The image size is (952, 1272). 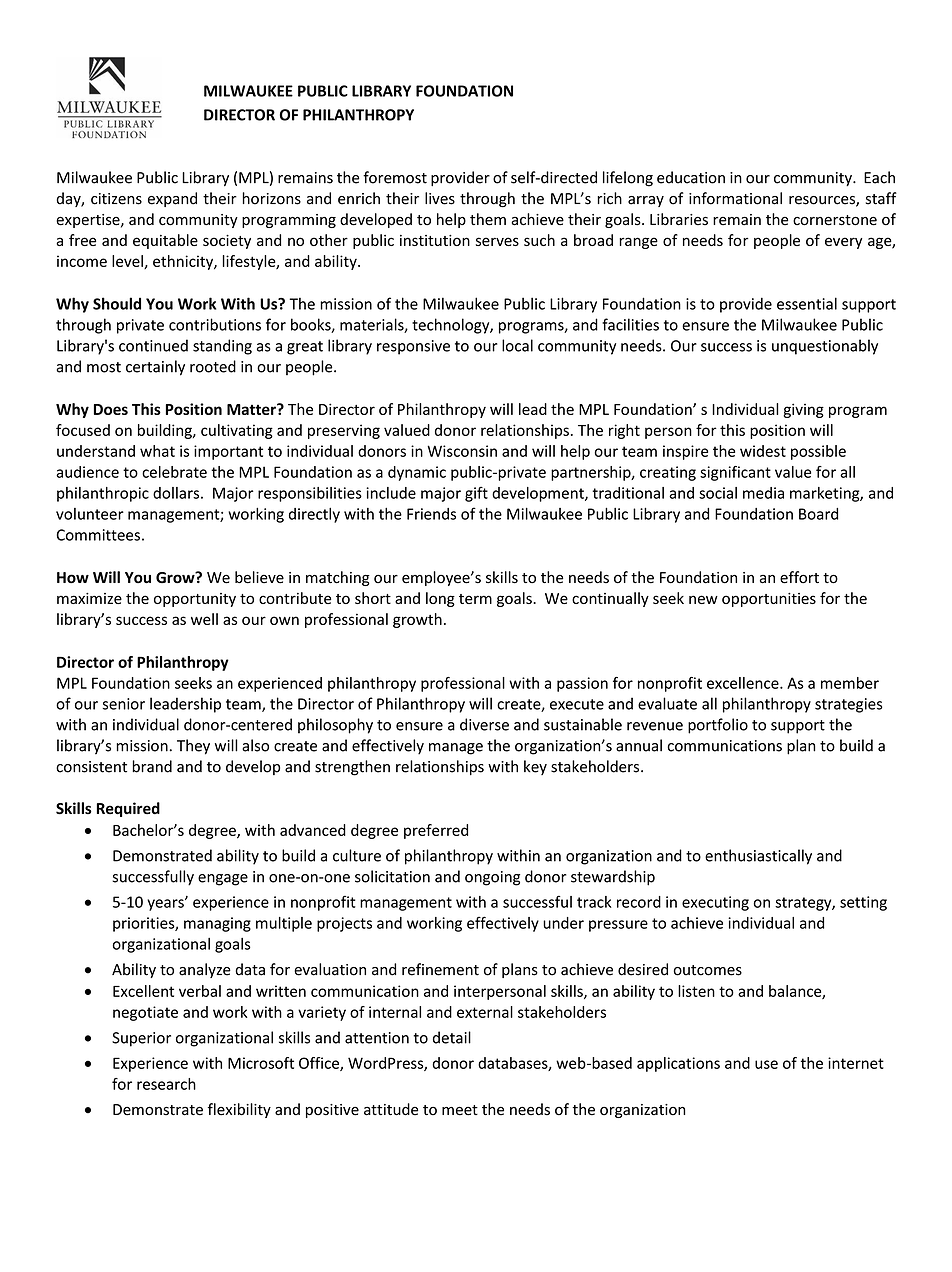 What do you see at coordinates (535, 767) in the screenshot?
I see `key` at bounding box center [535, 767].
